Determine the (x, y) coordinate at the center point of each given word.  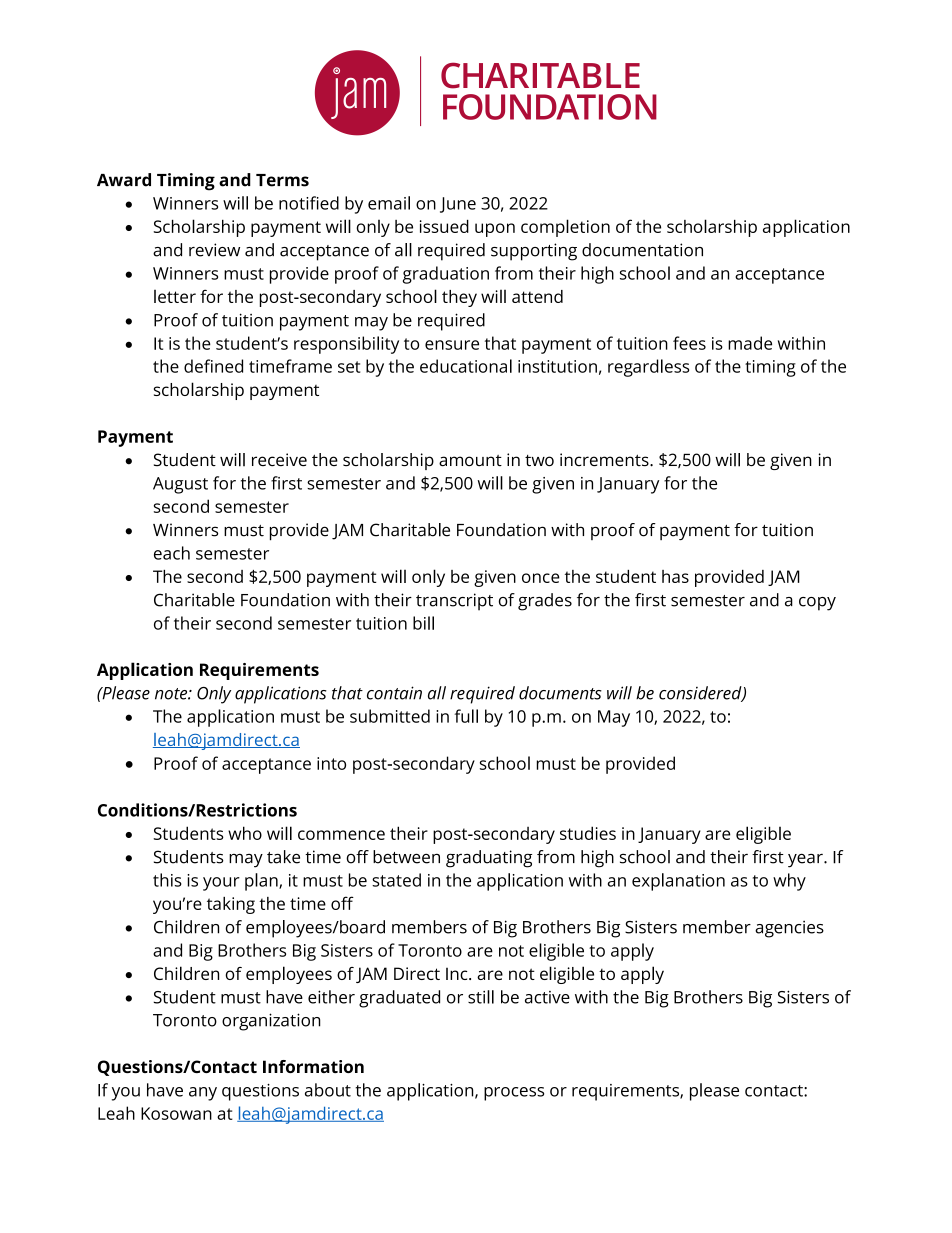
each (172, 553)
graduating (489, 859)
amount (470, 461)
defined (213, 366)
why (789, 882)
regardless (648, 368)
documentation (642, 250)
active (547, 997)
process (514, 1094)
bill (423, 623)
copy (817, 604)
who (245, 833)
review (214, 250)
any (203, 1094)
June (458, 205)
